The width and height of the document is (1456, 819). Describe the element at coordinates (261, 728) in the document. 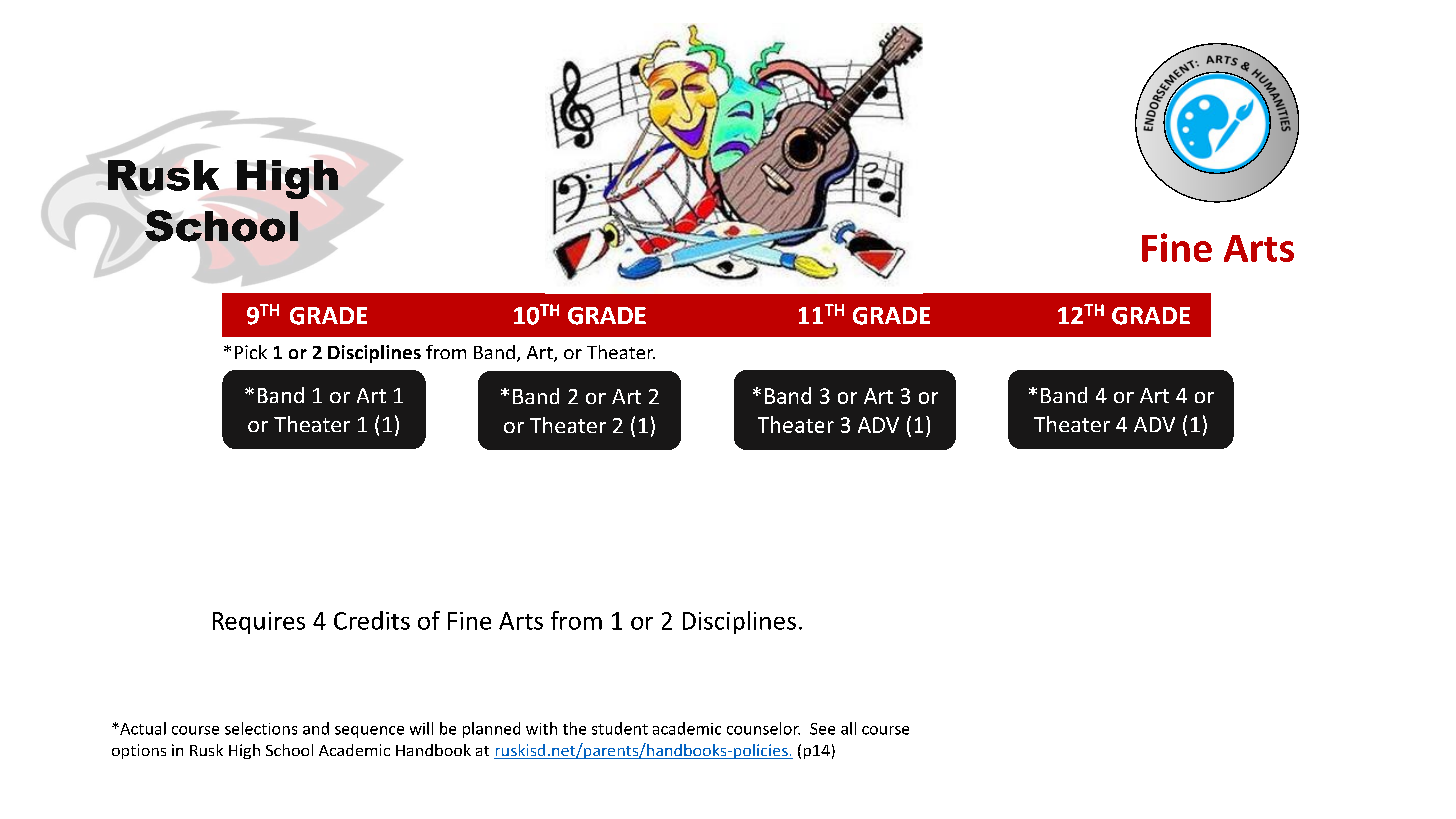

I see `selections` at that location.
